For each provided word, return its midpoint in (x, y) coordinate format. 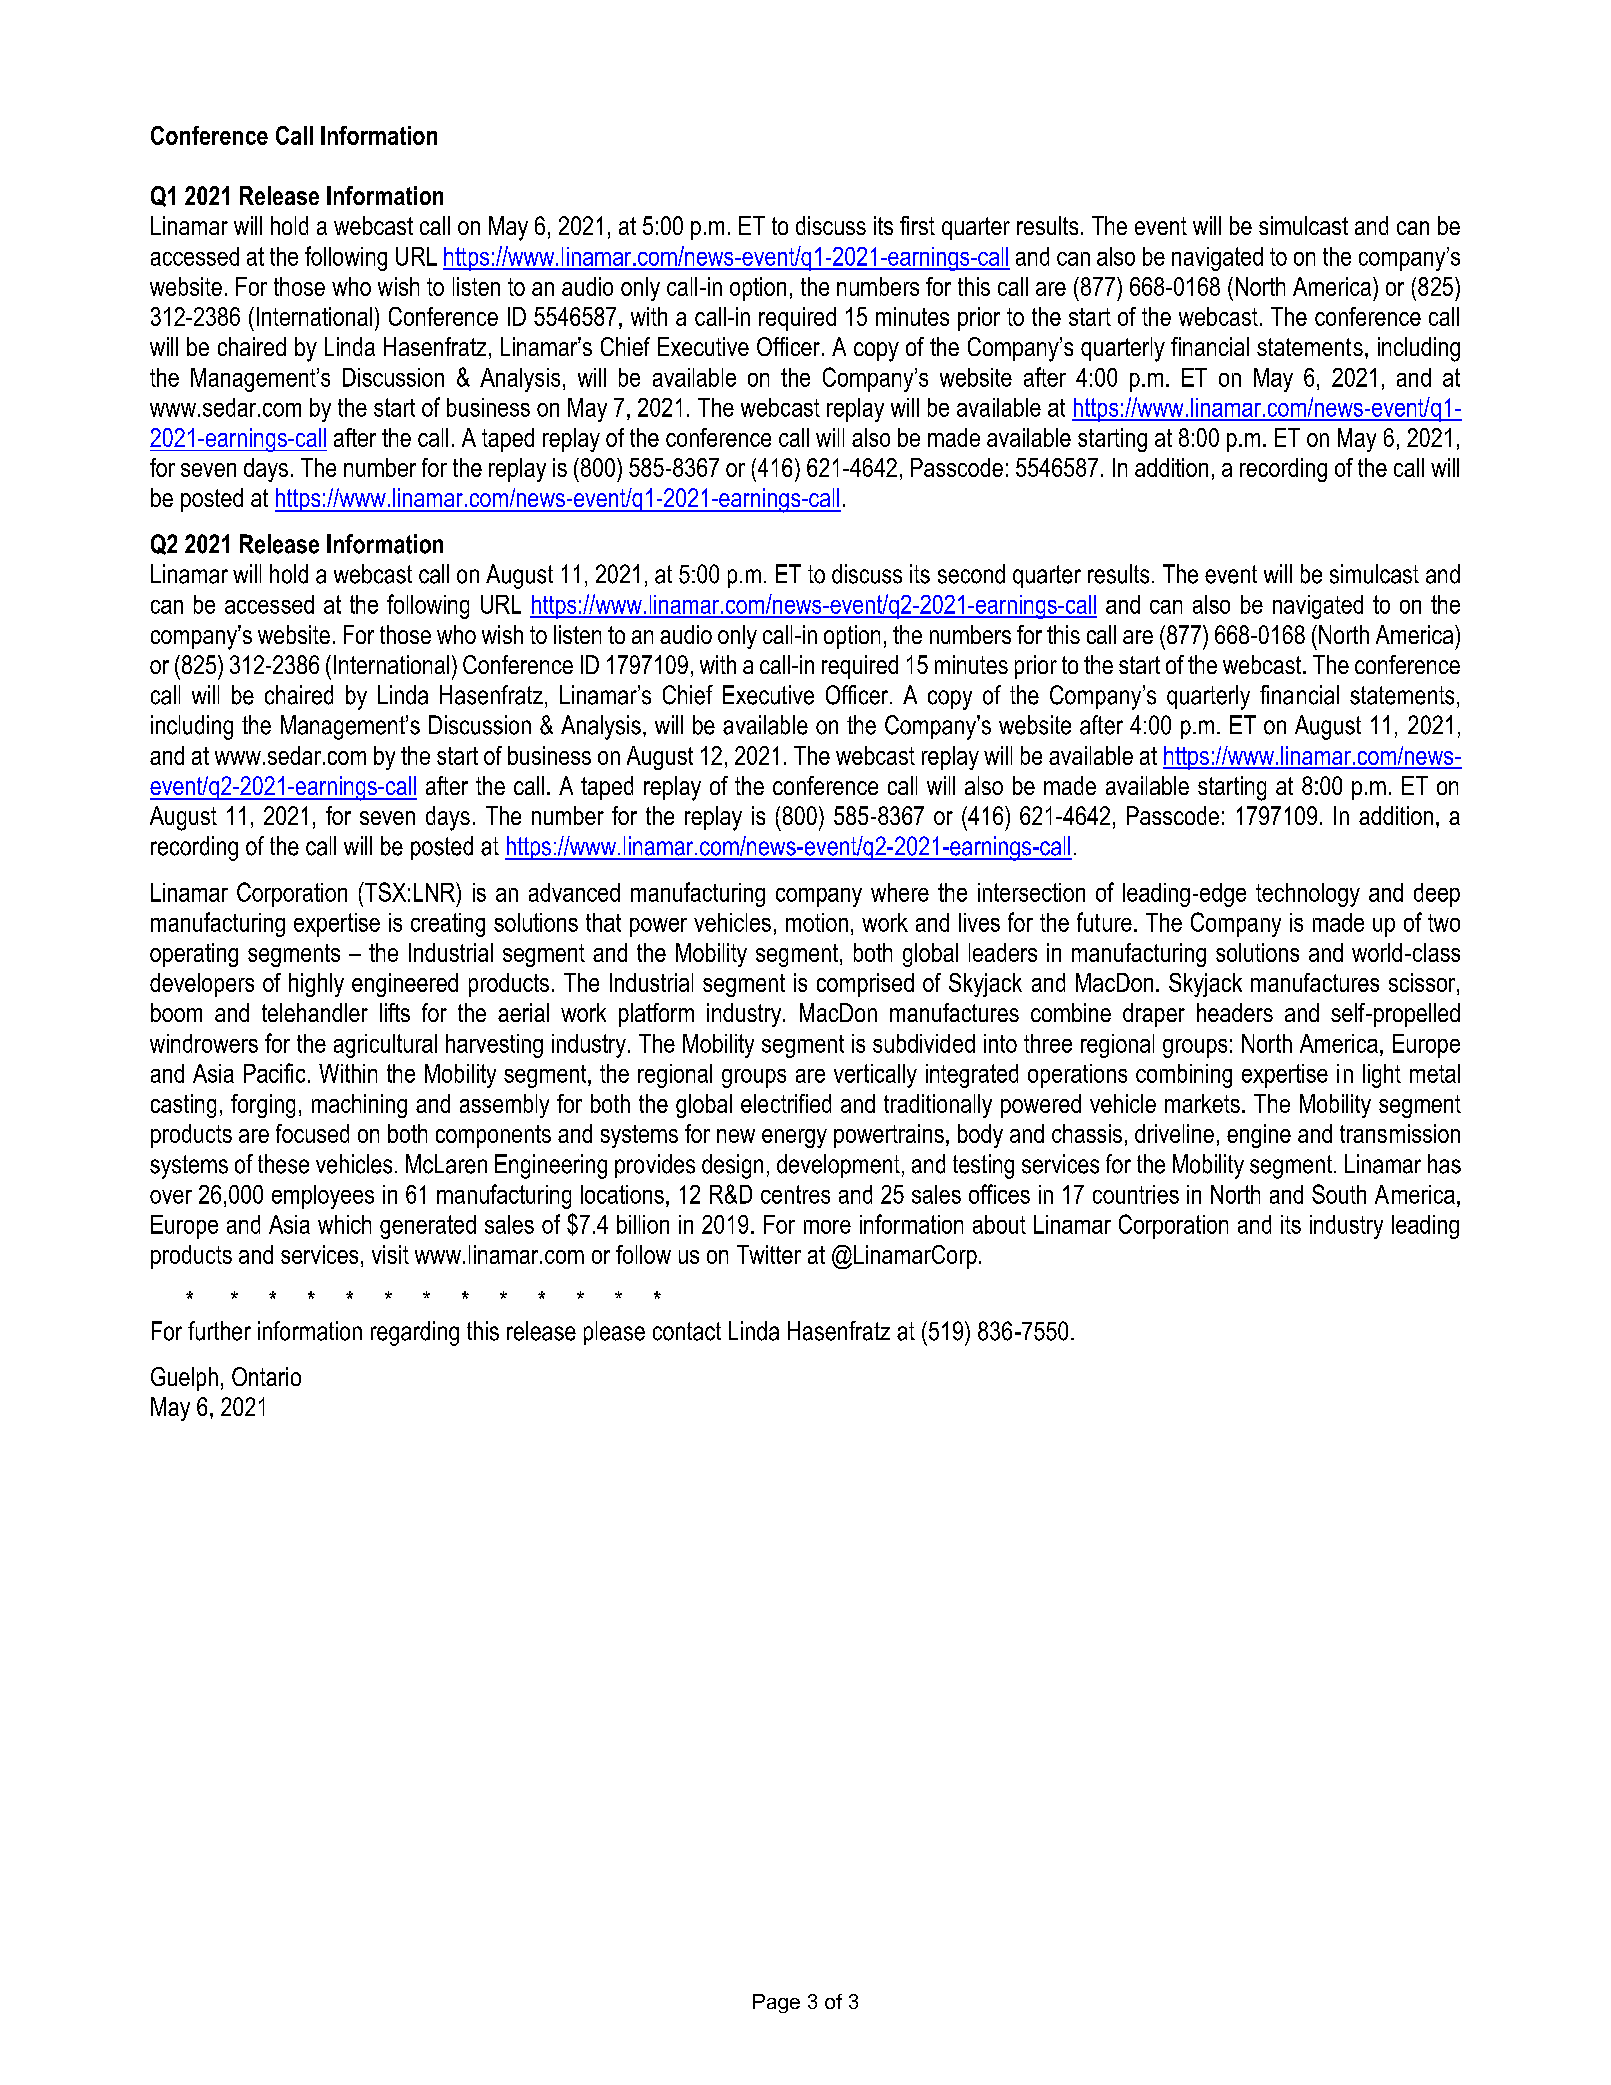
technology (1308, 895)
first (917, 225)
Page (776, 2003)
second (971, 574)
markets (1202, 1103)
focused (312, 1133)
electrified (786, 1103)
